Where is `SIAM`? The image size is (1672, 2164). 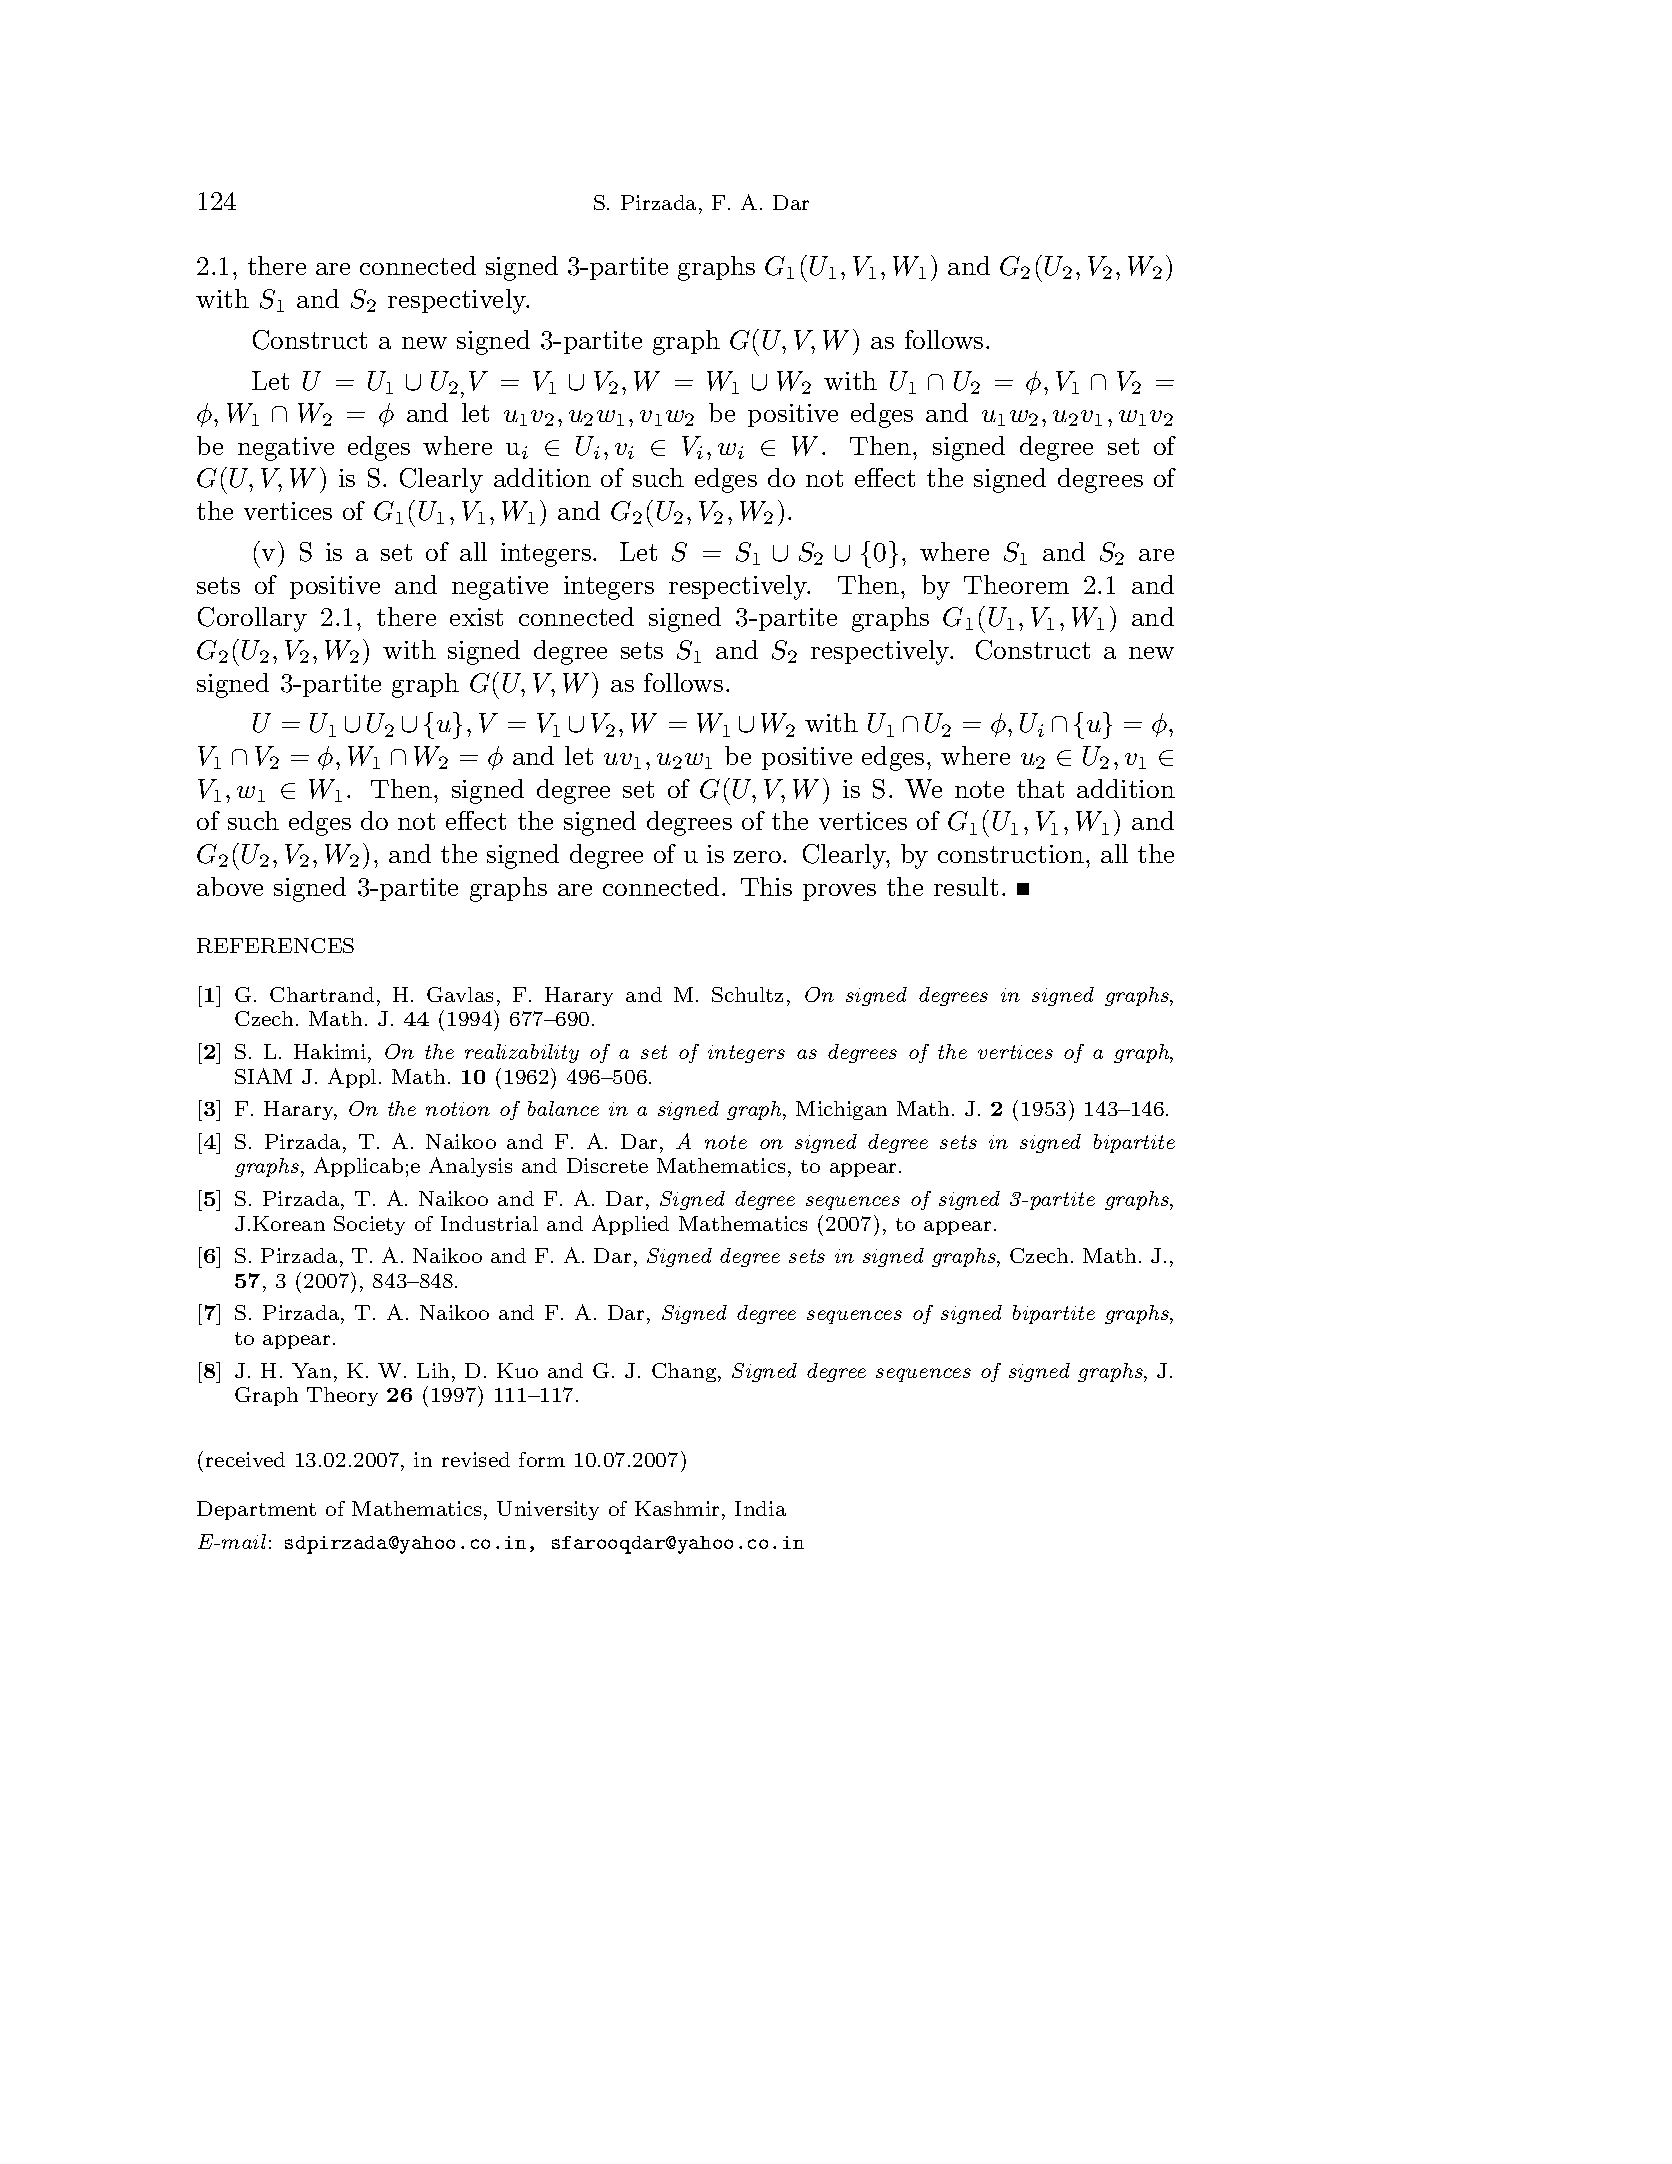
SIAM is located at coordinates (263, 1076).
